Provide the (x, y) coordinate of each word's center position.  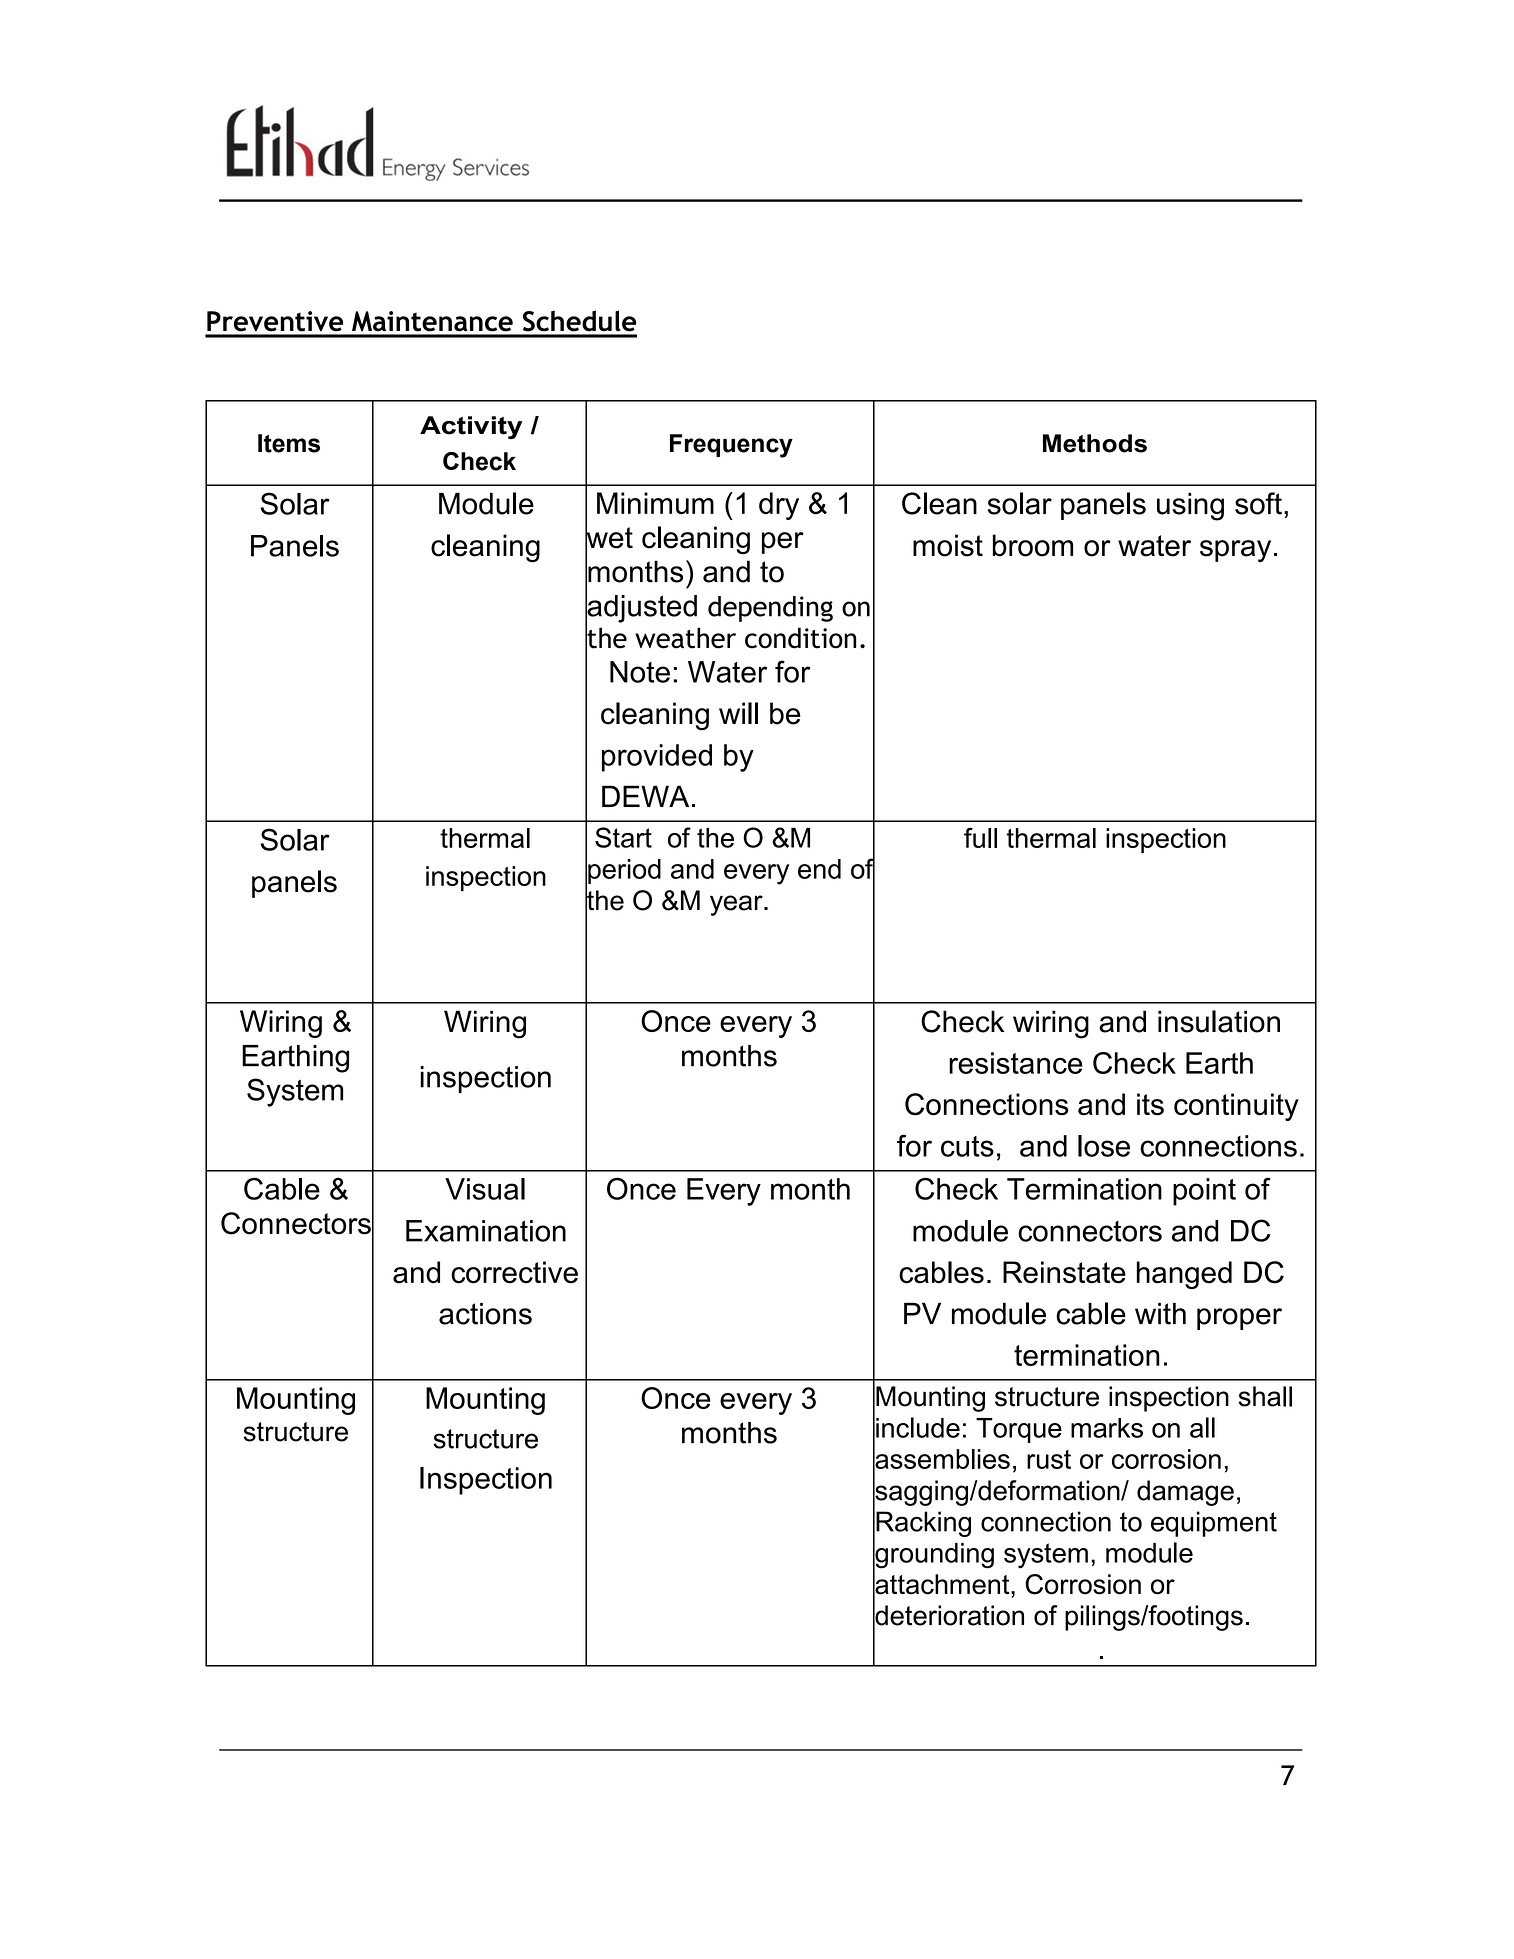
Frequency (731, 446)
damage (1185, 1493)
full (980, 837)
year (737, 905)
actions (485, 1313)
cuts (967, 1146)
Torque (1019, 1430)
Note (640, 672)
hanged (1184, 1275)
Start (623, 837)
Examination (486, 1231)
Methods (1095, 443)
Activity (471, 427)
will (738, 713)
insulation (1219, 1021)
